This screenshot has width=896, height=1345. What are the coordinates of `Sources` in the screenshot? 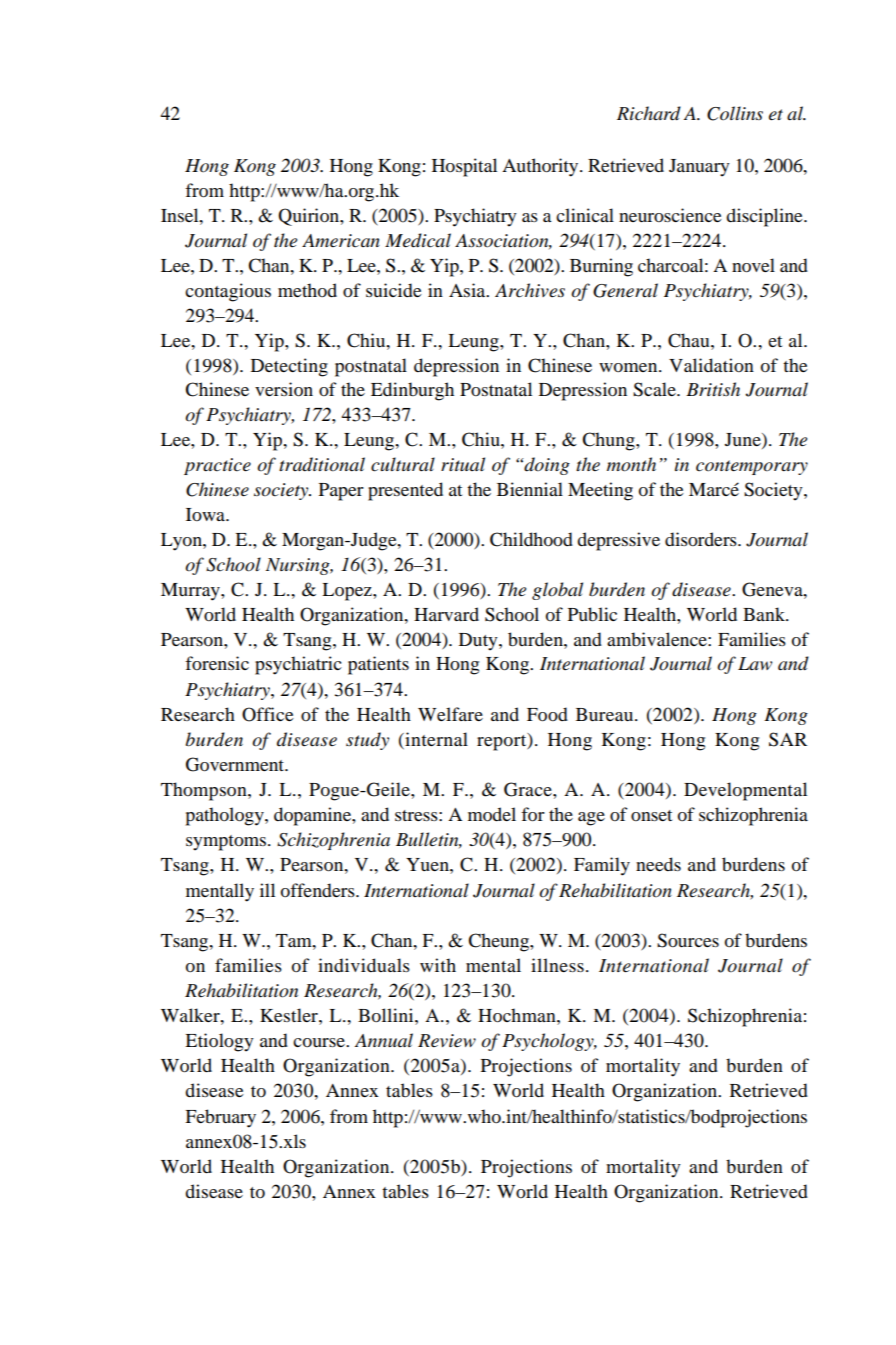 It's located at (688, 940).
